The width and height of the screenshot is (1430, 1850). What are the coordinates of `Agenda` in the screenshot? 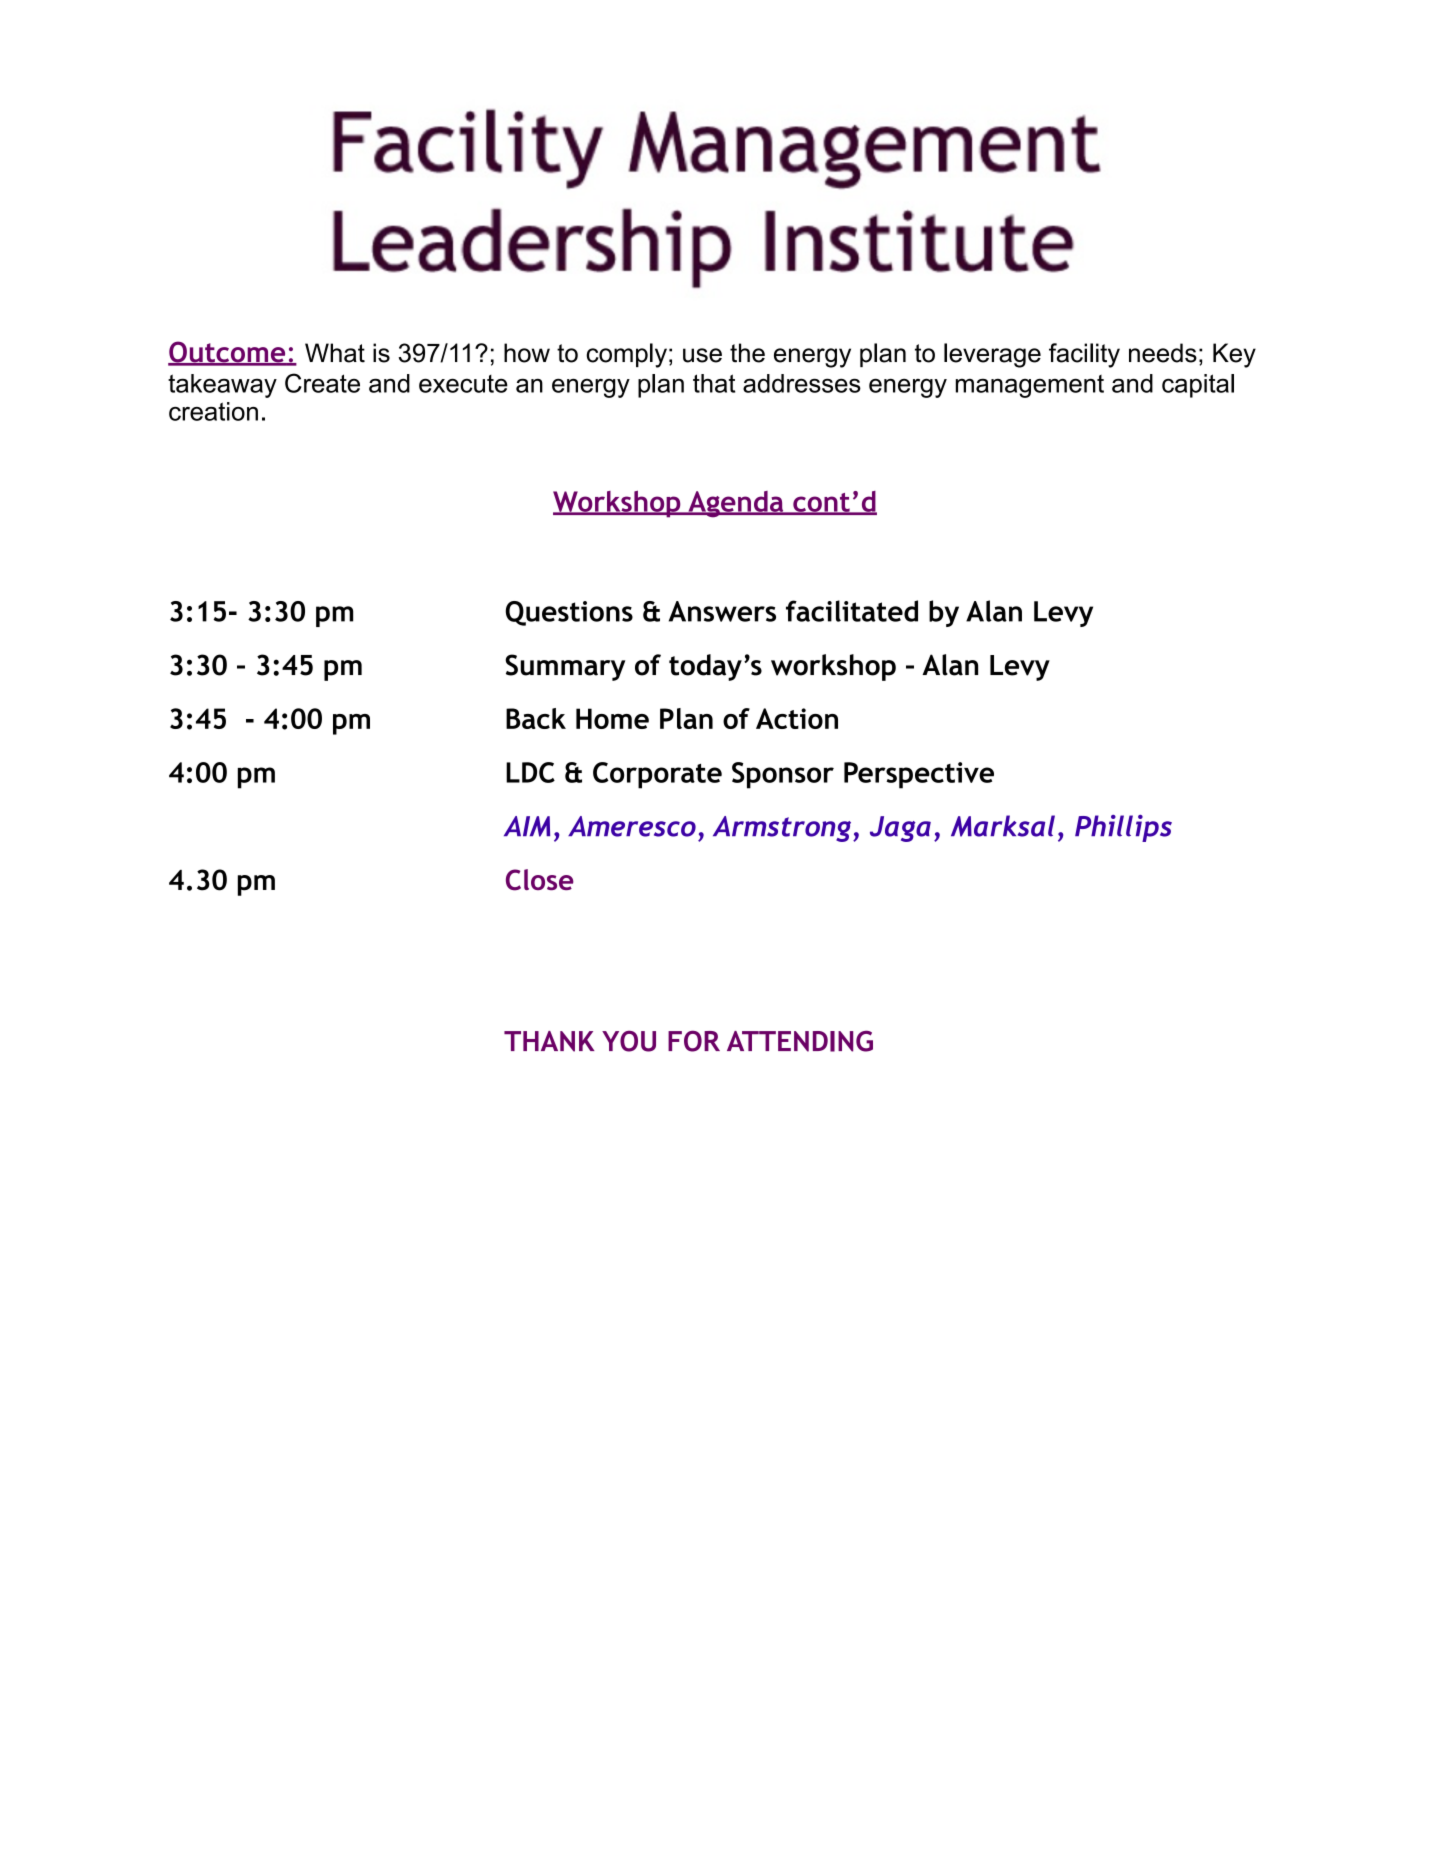 It's located at (736, 504).
